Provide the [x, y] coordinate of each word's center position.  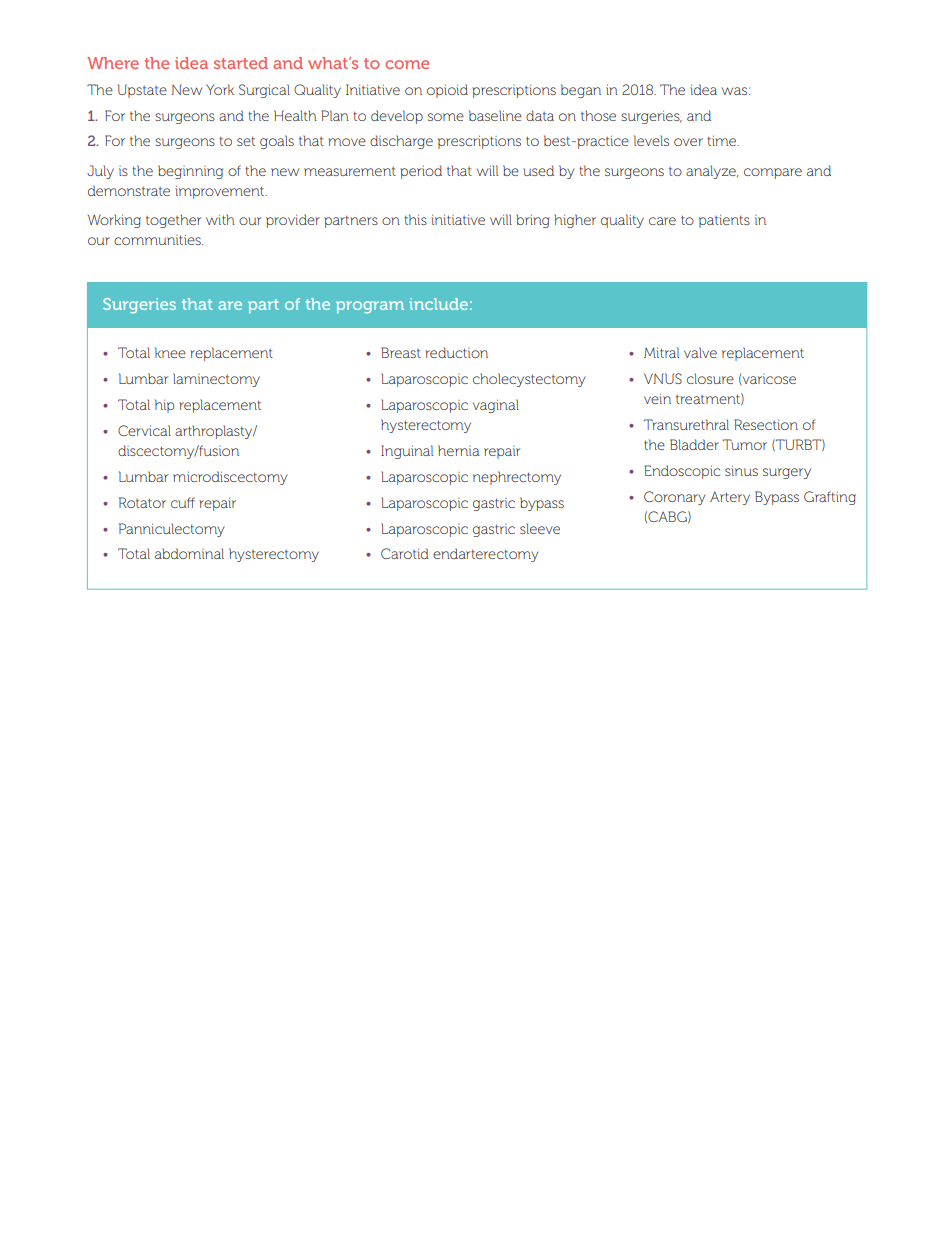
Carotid [405, 553]
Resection [766, 424]
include [438, 304]
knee [170, 352]
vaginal [496, 406]
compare [773, 173]
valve [700, 352]
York [220, 89]
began [581, 91]
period [421, 172]
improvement [221, 192]
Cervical [144, 430]
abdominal [189, 553]
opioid [447, 91]
